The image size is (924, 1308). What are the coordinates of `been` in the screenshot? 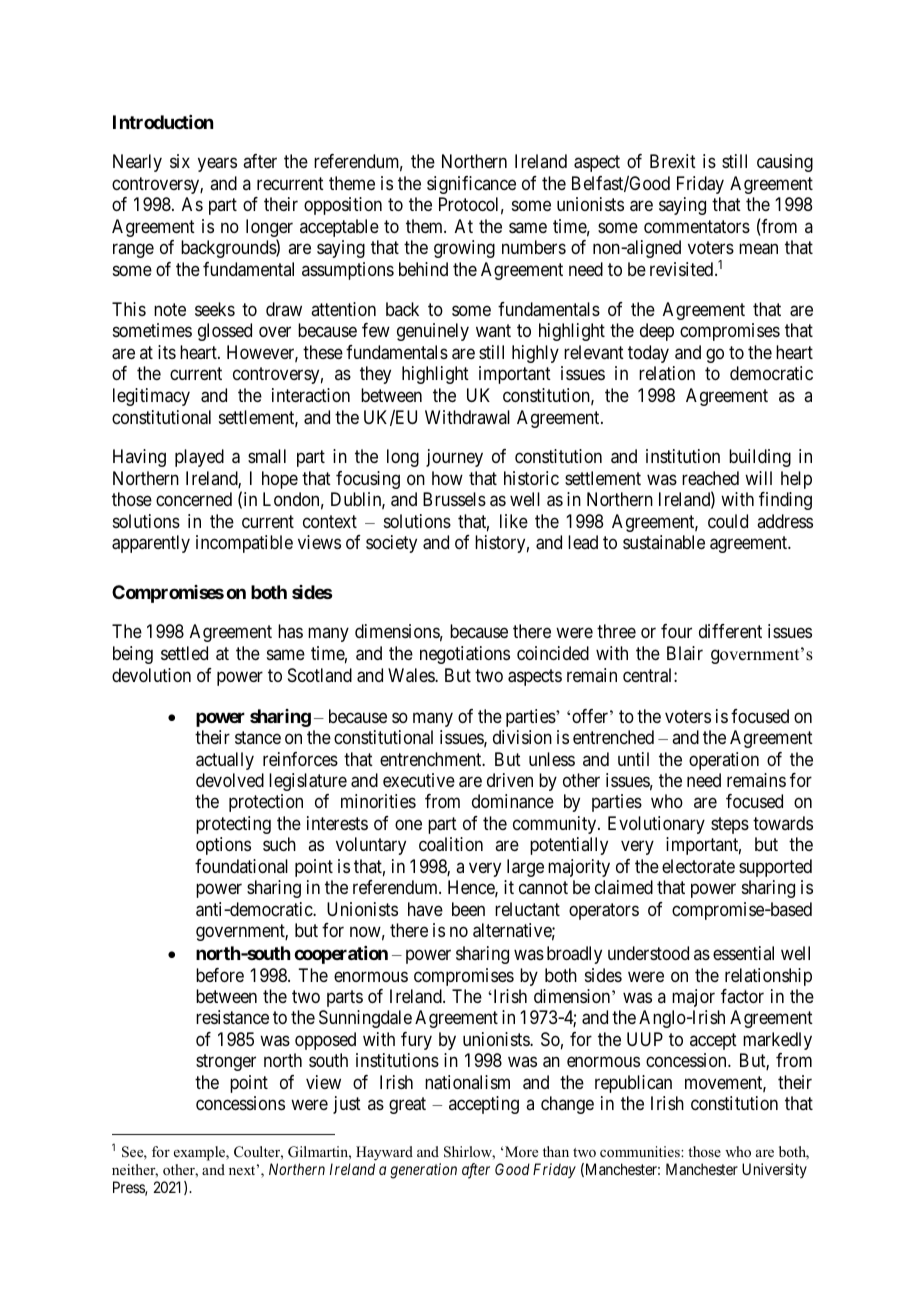 It's located at (468, 909).
